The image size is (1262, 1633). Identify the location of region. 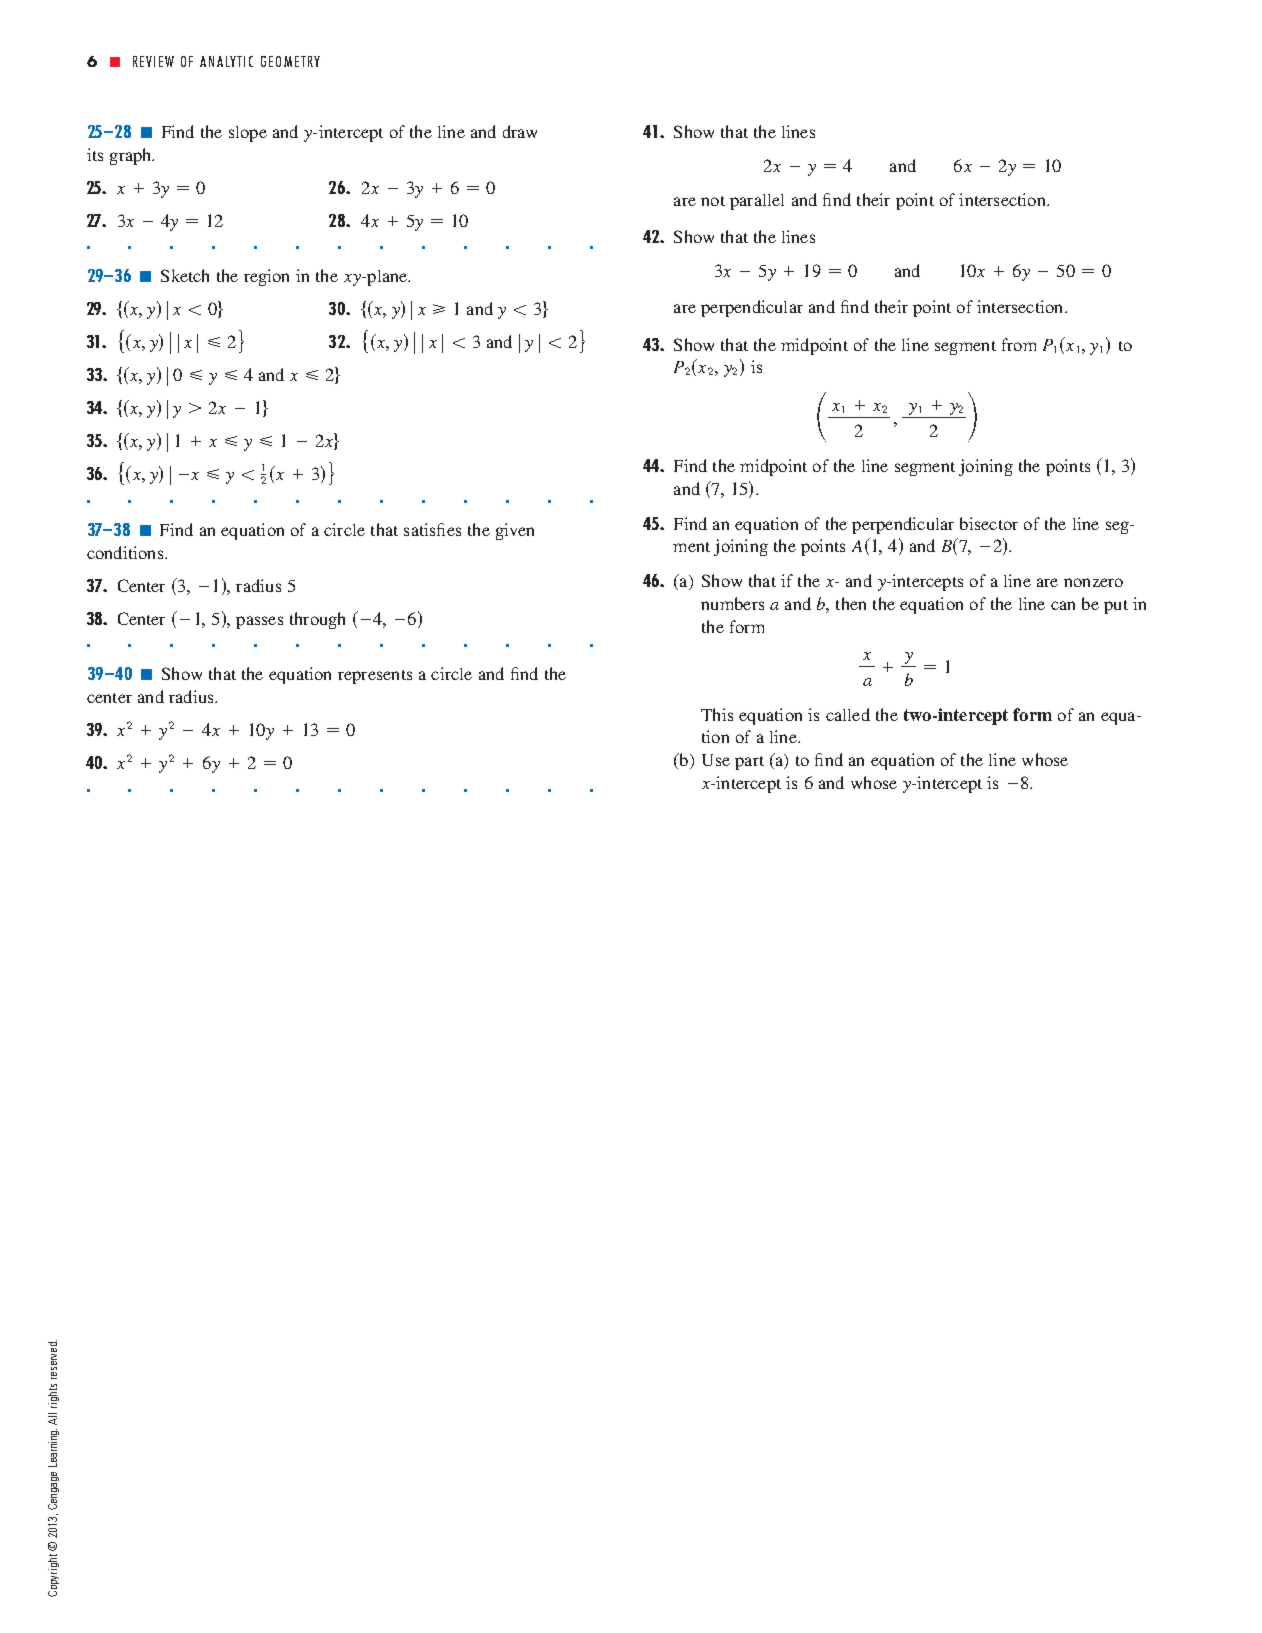
(266, 277).
